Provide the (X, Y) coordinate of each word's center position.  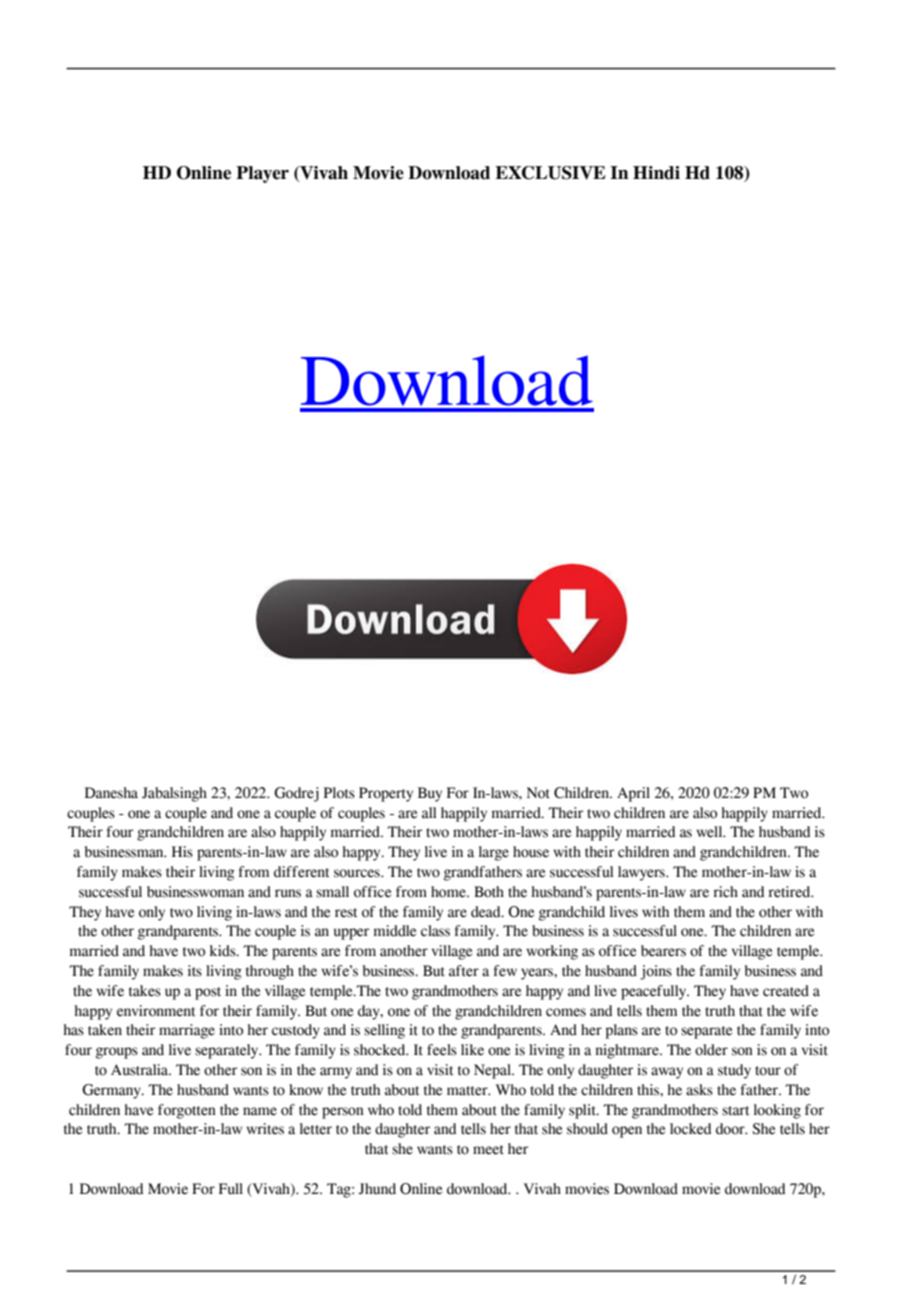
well (710, 832)
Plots (339, 793)
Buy (430, 794)
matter (468, 1091)
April (633, 794)
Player (262, 174)
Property (386, 794)
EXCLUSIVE (550, 173)
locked (690, 1129)
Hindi (656, 173)
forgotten (187, 1111)
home (449, 892)
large (494, 853)
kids (224, 951)
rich (725, 892)
